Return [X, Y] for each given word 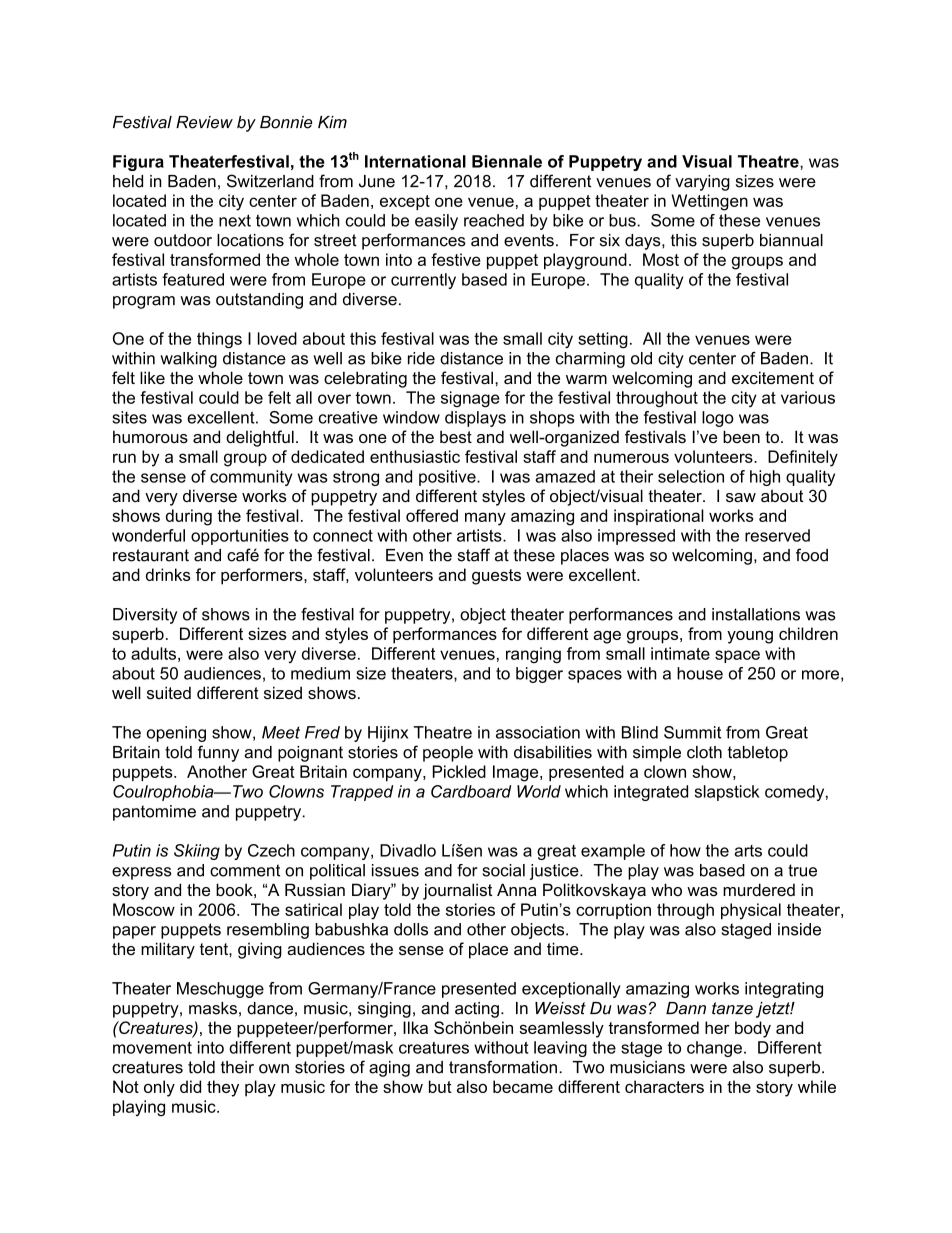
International [415, 161]
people [448, 754]
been [741, 436]
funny [218, 753]
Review [204, 122]
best [456, 436]
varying [702, 183]
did [190, 1086]
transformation [503, 1067]
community [251, 478]
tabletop [758, 754]
